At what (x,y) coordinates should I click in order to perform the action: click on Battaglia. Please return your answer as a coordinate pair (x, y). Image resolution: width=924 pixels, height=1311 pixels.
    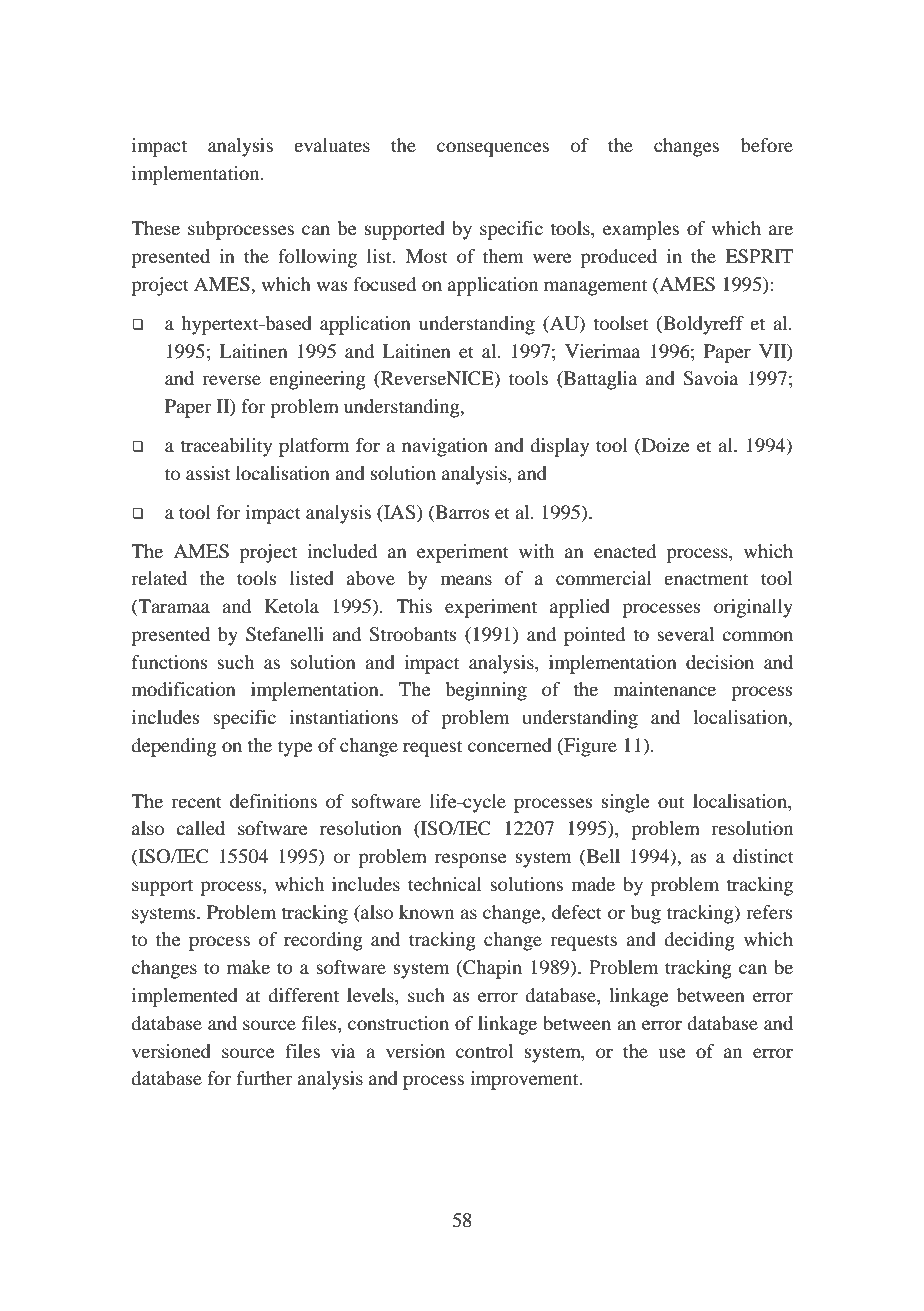
    Looking at the image, I should click on (599, 380).
